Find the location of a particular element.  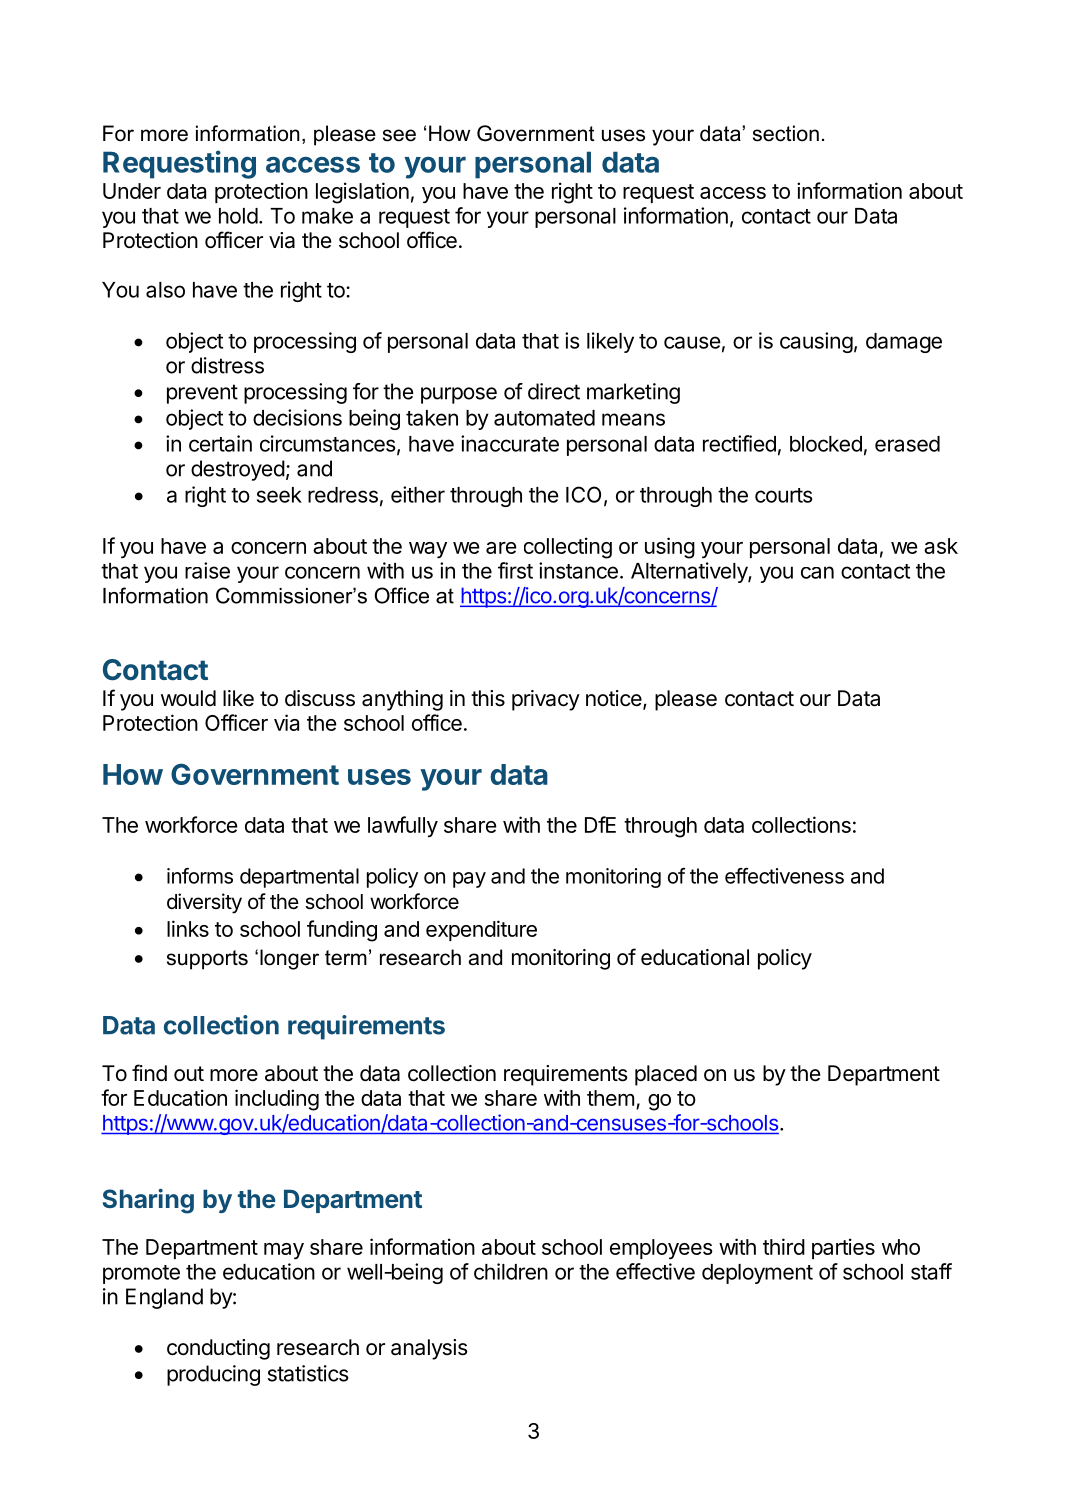

privacy is located at coordinates (546, 700).
